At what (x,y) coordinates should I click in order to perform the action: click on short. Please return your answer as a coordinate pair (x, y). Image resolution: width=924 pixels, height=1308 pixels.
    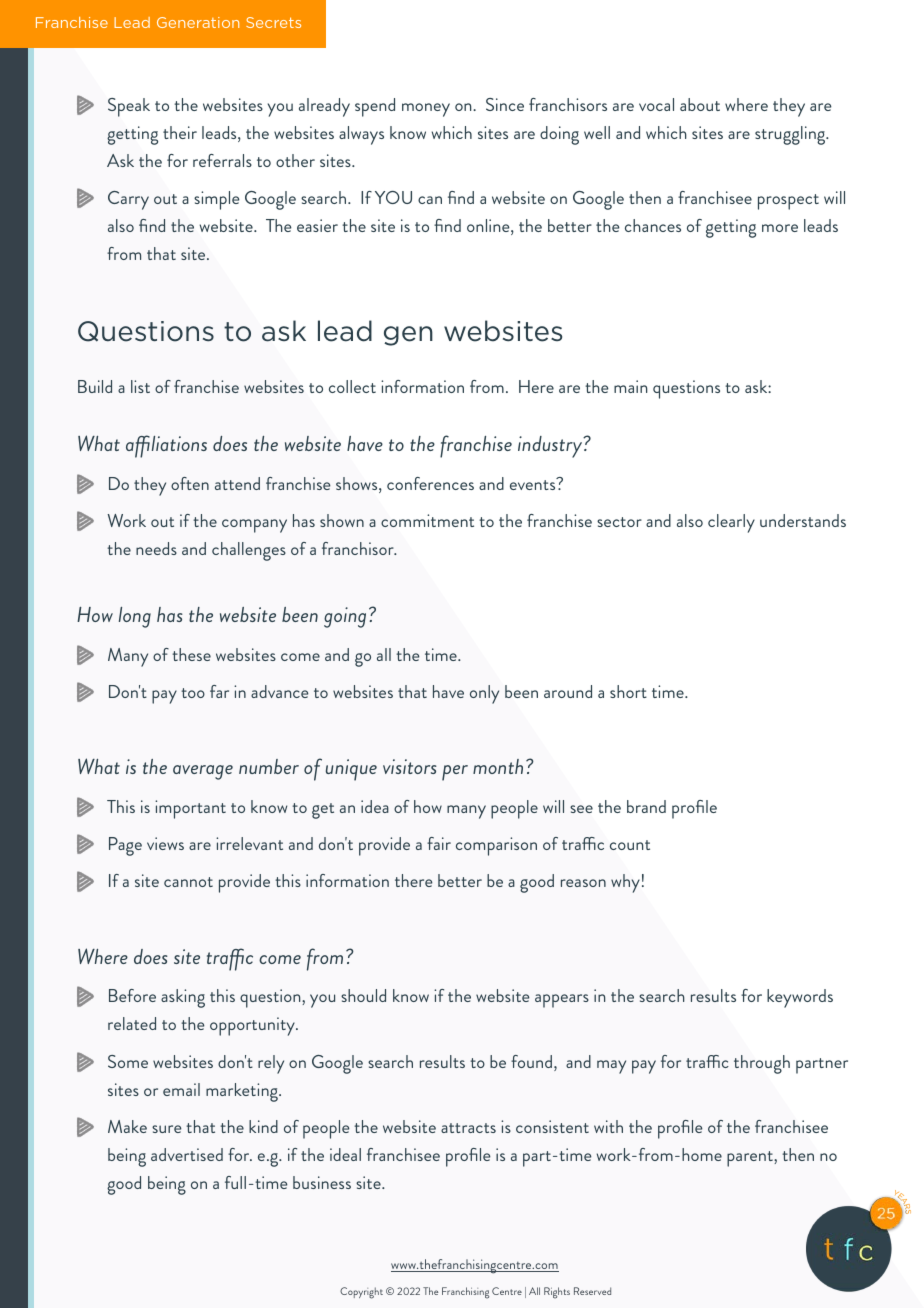
    Looking at the image, I should click on (628, 691).
